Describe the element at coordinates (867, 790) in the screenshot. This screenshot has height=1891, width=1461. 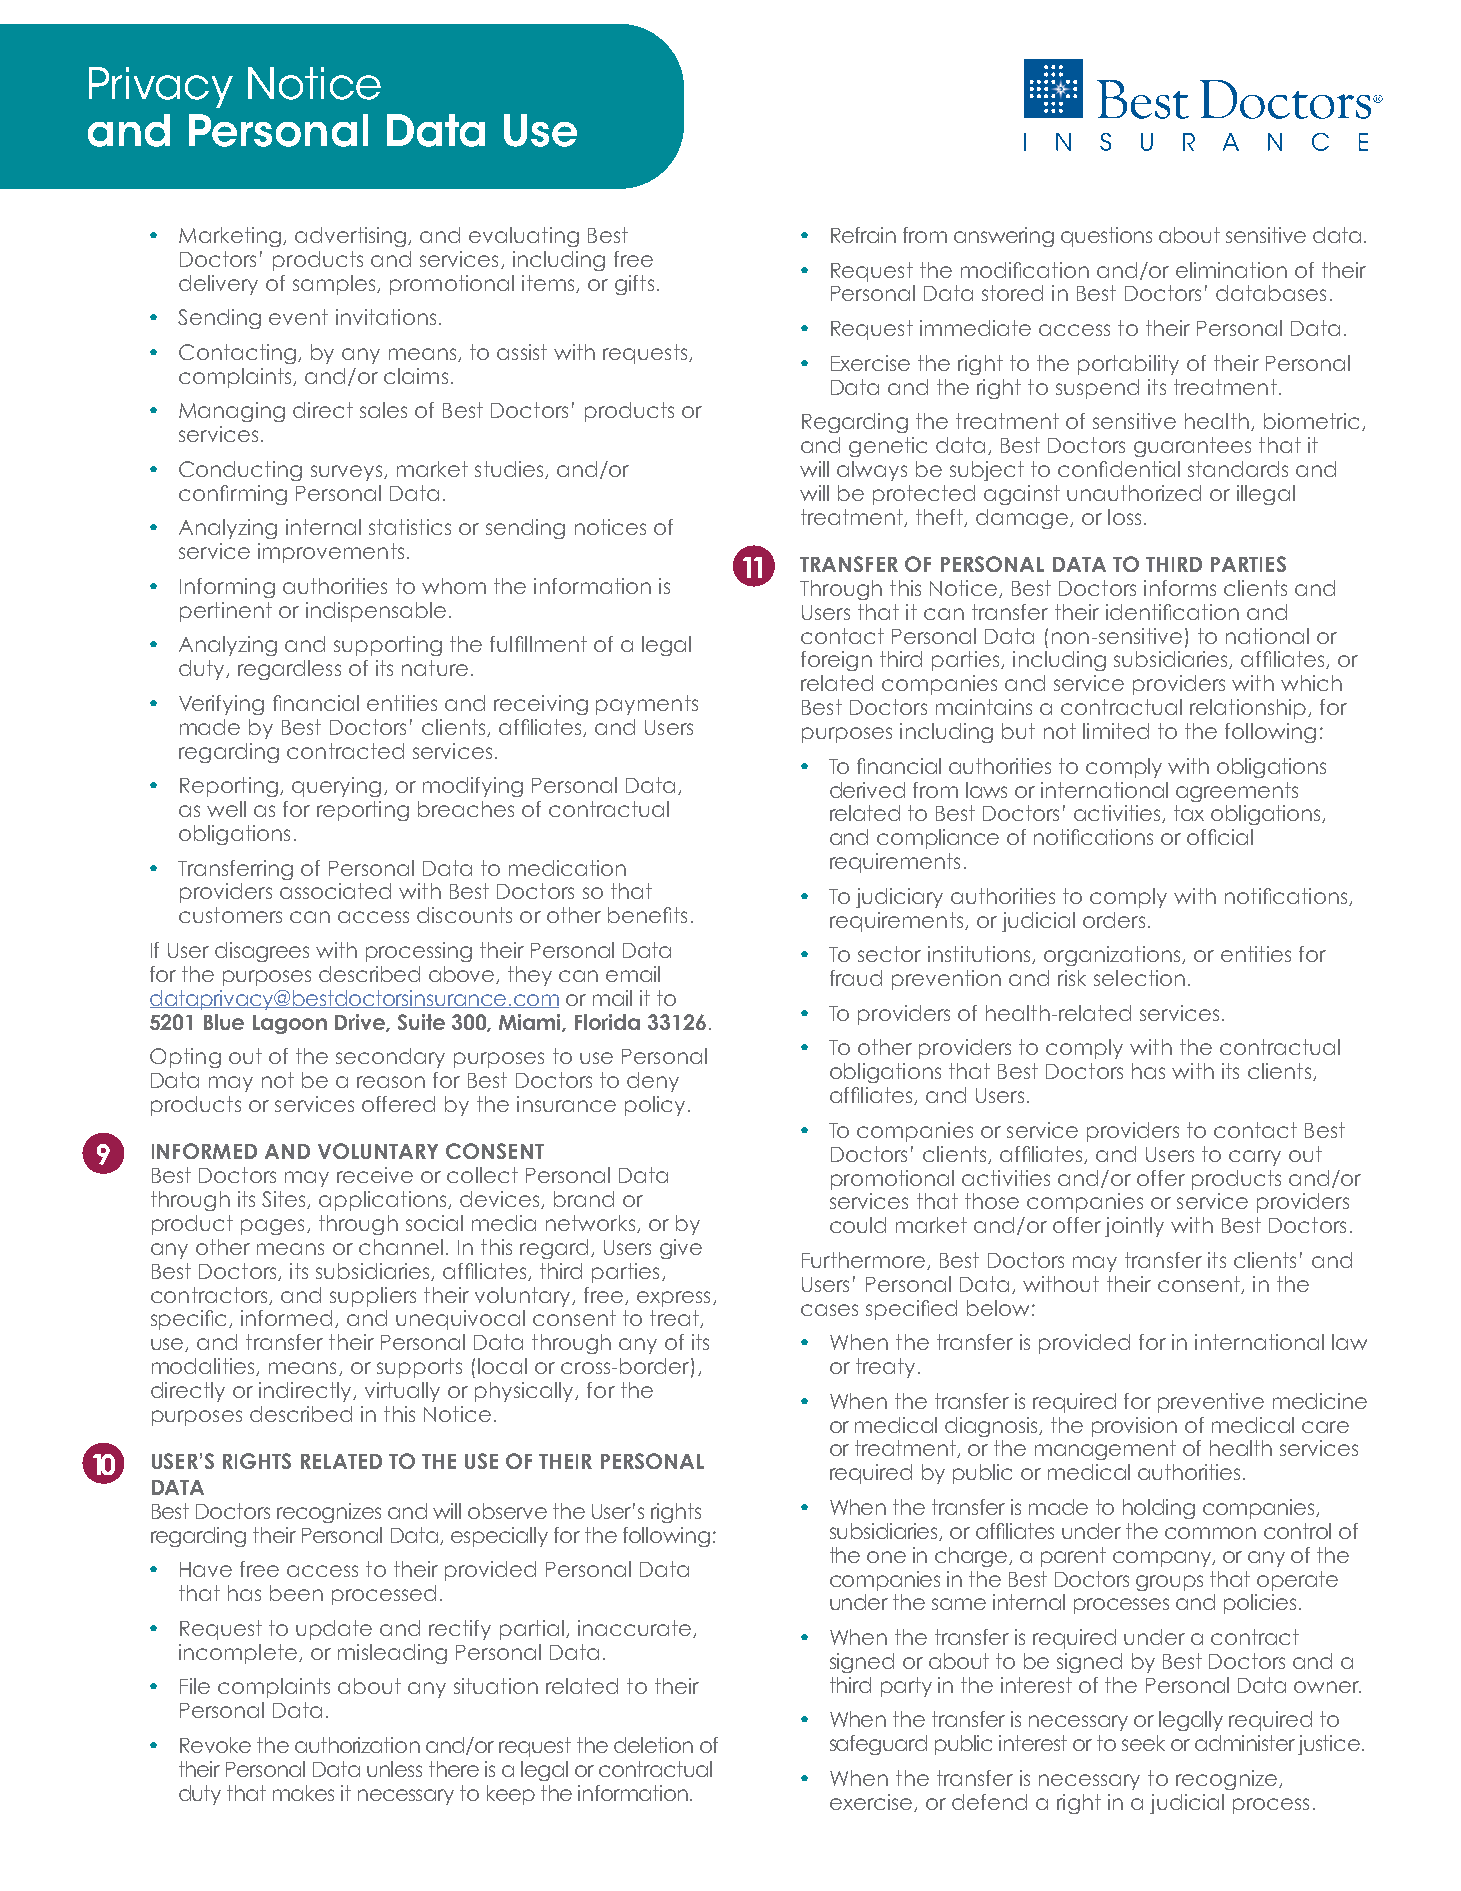
I see `derived` at that location.
